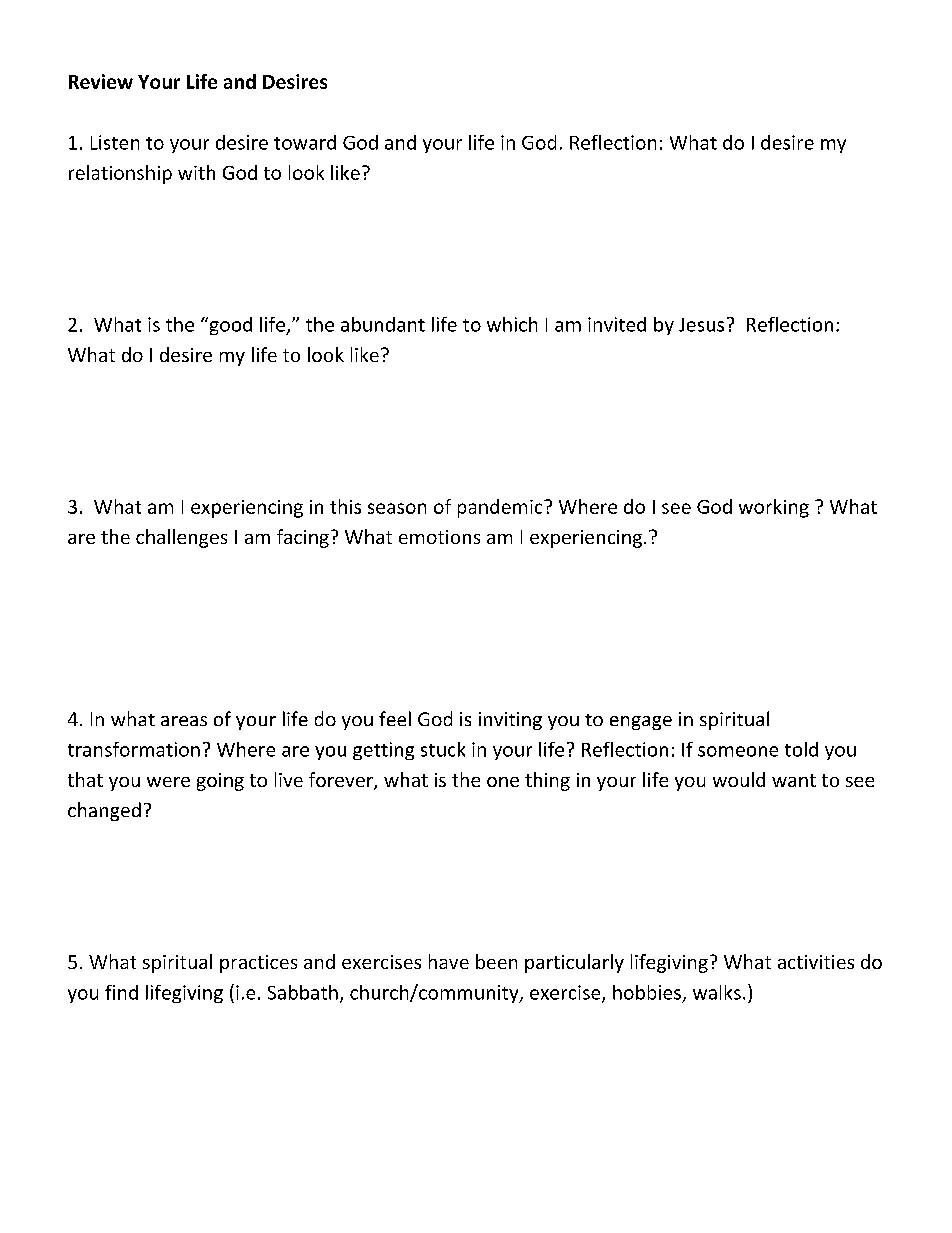 This screenshot has width=952, height=1233. What do you see at coordinates (701, 325) in the screenshot?
I see `Jesus` at bounding box center [701, 325].
